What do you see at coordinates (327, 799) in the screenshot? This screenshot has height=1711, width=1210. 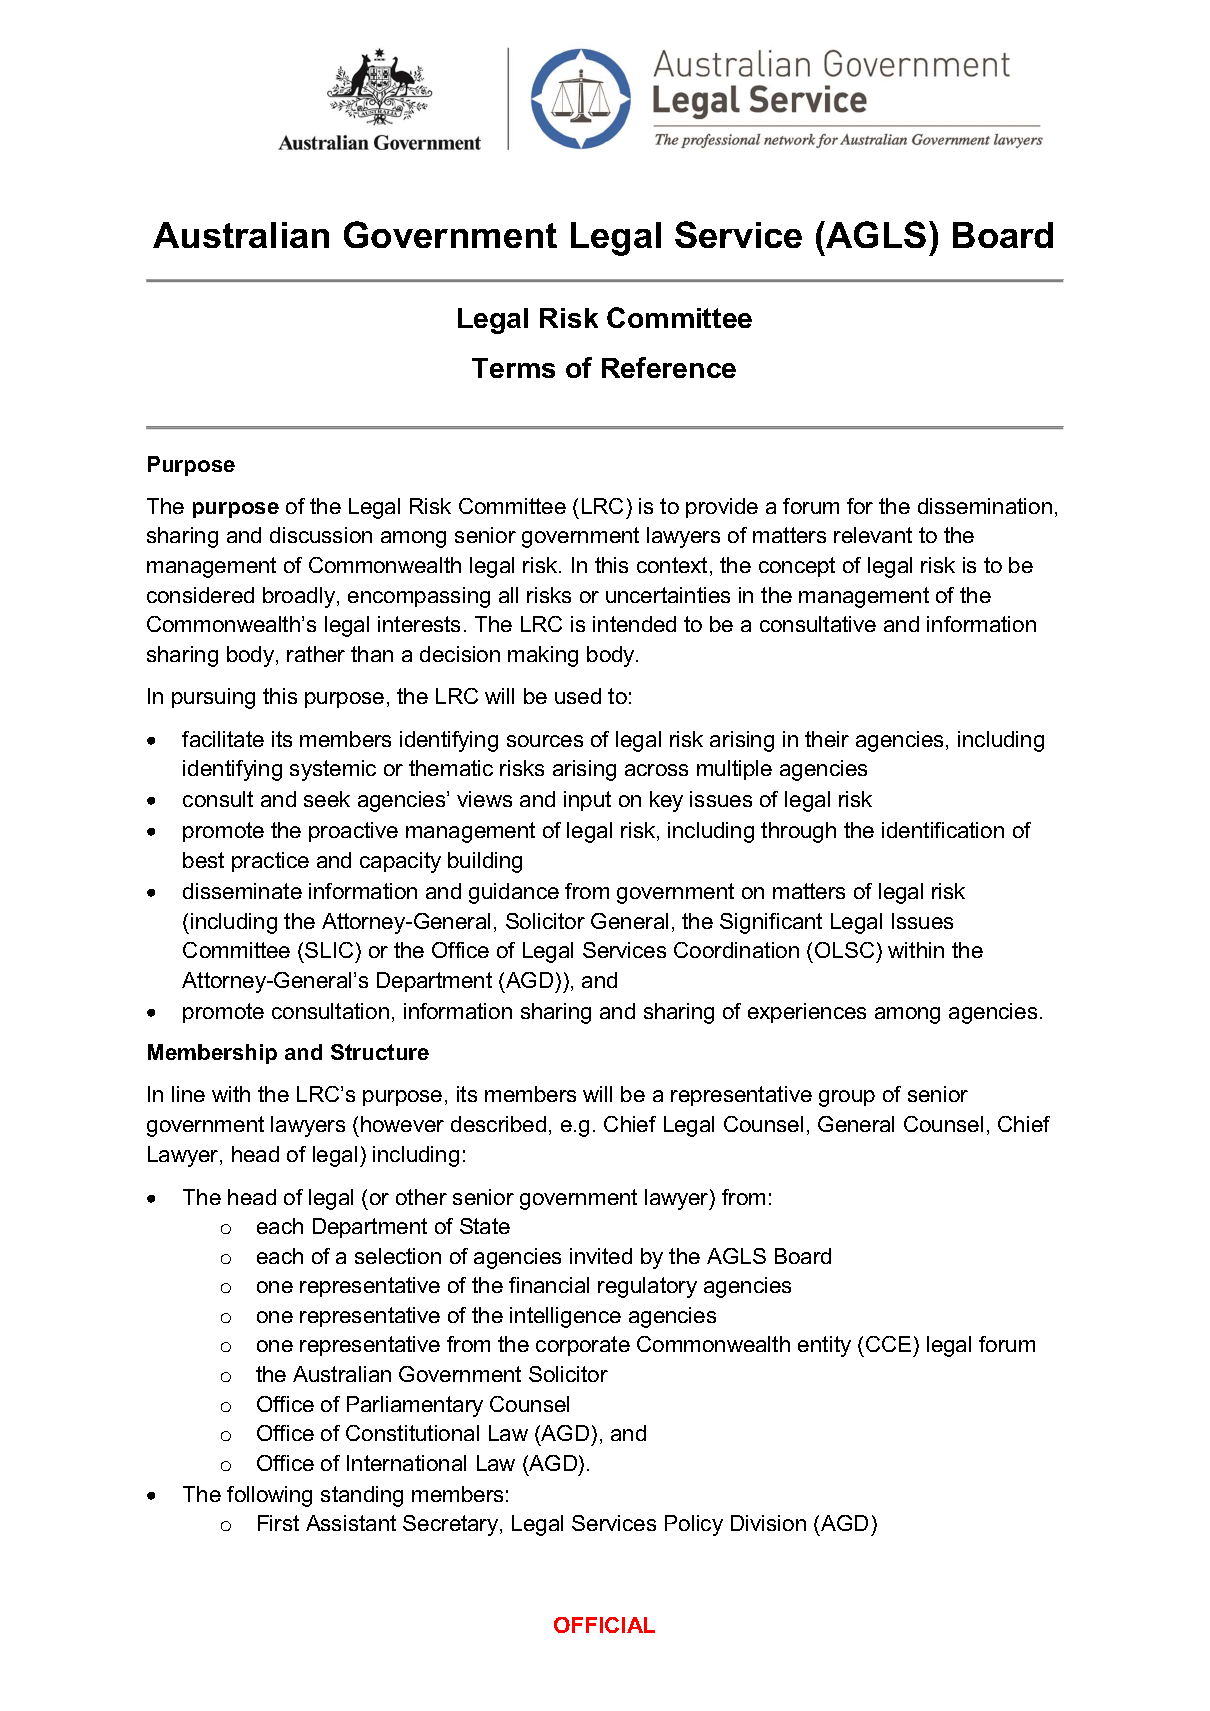 I see `seek` at bounding box center [327, 799].
